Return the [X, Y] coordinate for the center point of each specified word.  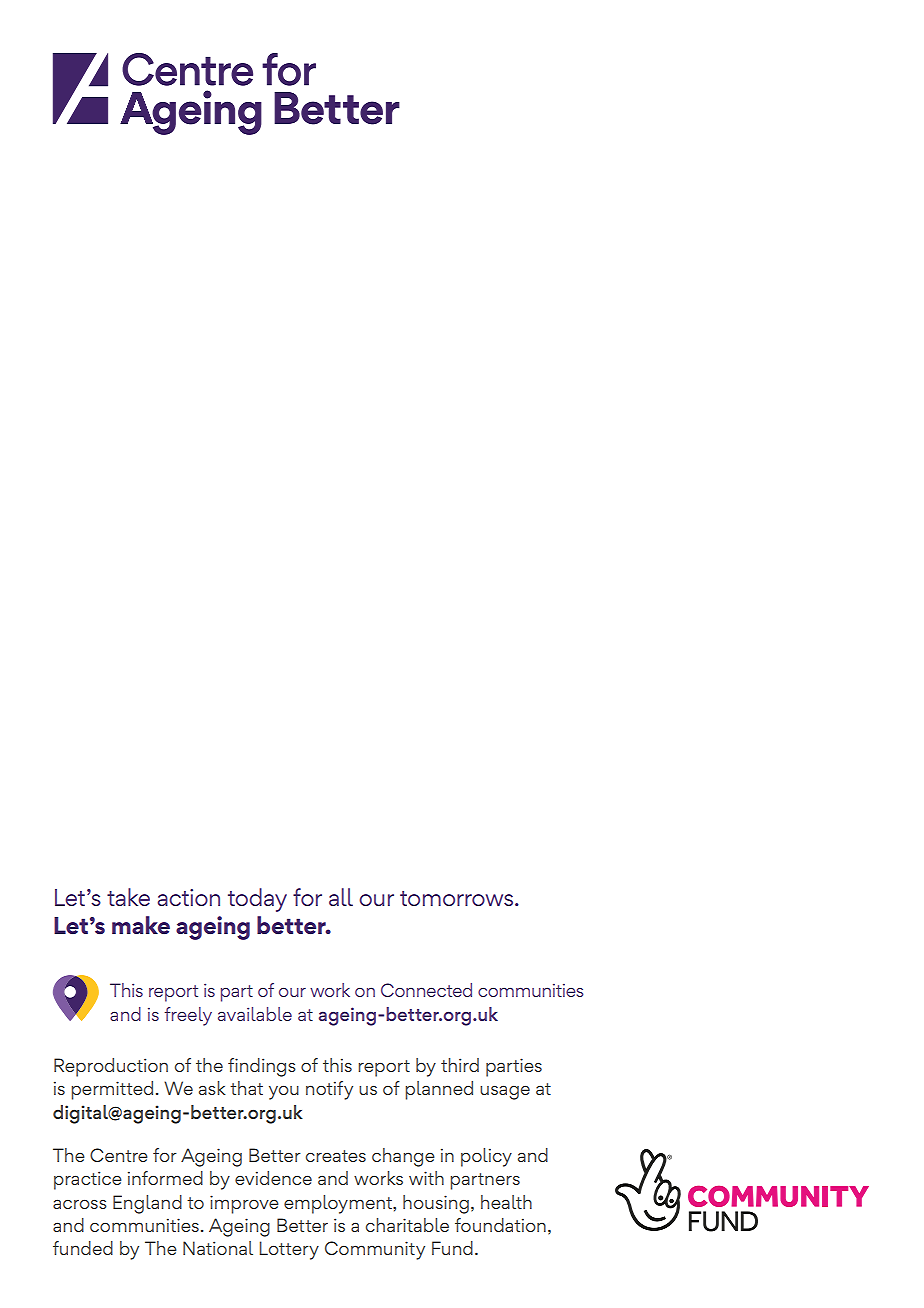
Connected [426, 990]
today [257, 900]
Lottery [289, 1250]
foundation [500, 1225]
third [460, 1065]
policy [486, 1157]
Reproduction [111, 1067]
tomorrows [456, 898]
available [255, 1014]
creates [336, 1156]
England [147, 1204]
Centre [119, 1155]
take [128, 897]
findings [262, 1067]
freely [188, 1016]
